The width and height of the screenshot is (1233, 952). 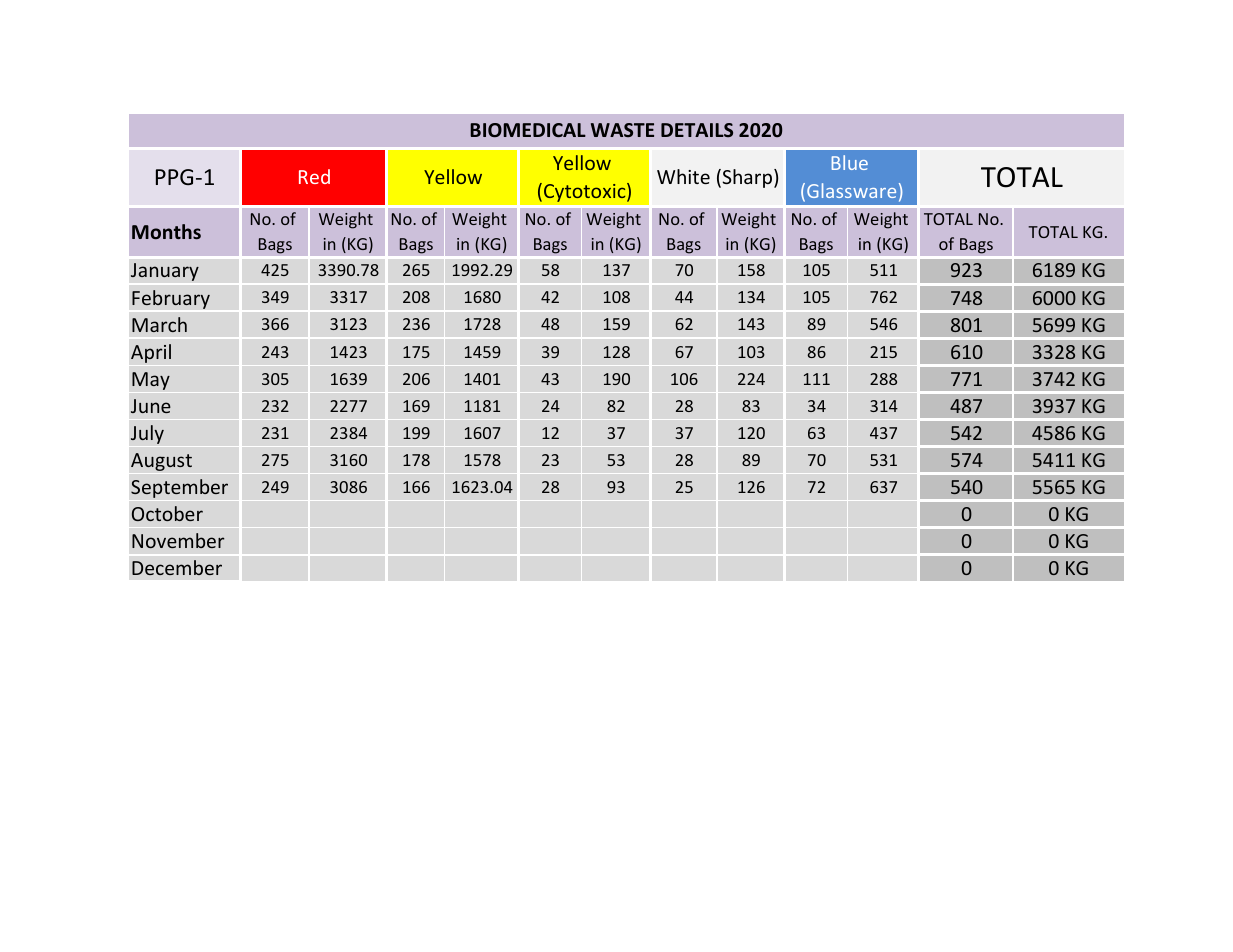 I want to click on July, so click(x=147, y=434).
